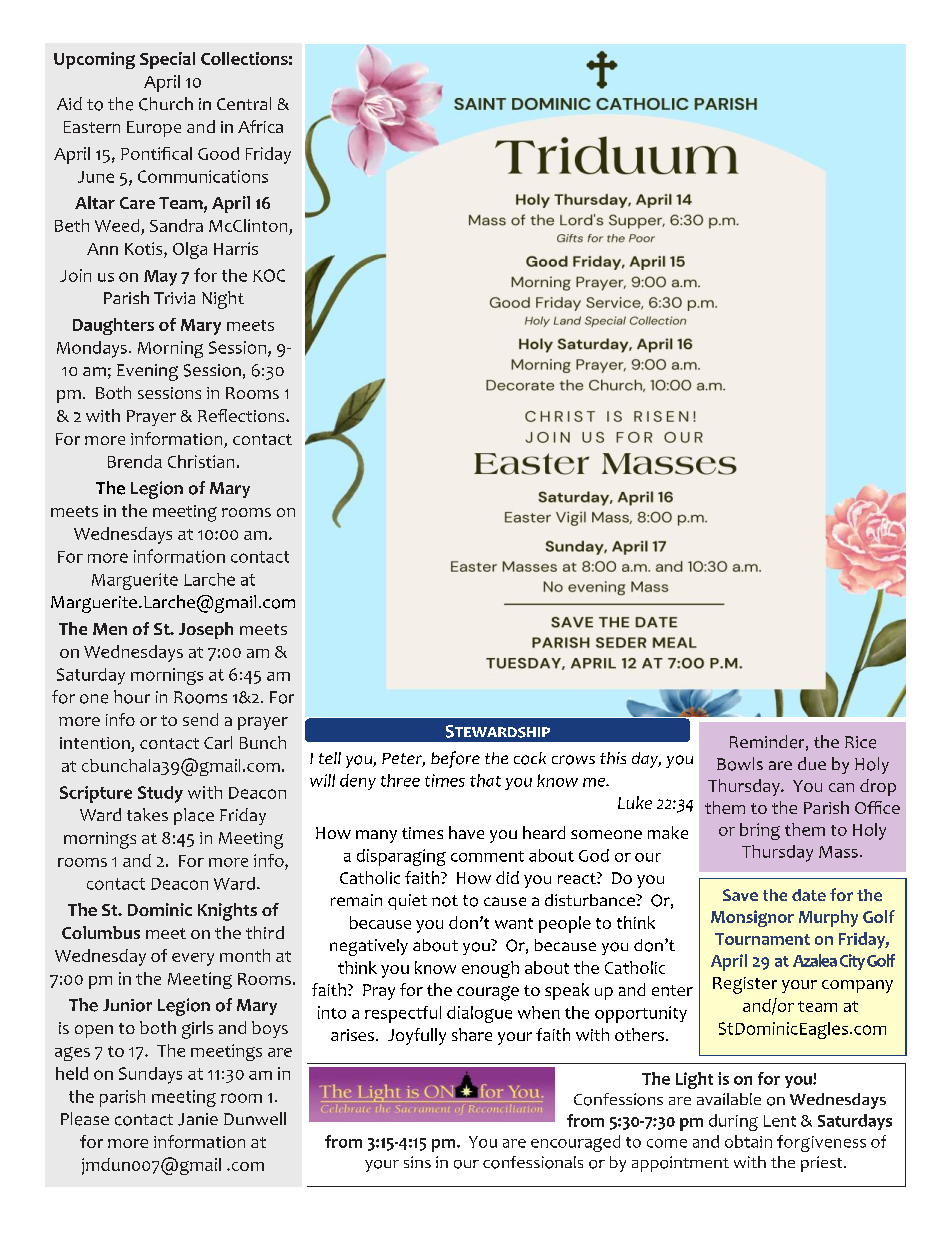 This screenshot has width=952, height=1233. I want to click on Janie, so click(198, 1119).
